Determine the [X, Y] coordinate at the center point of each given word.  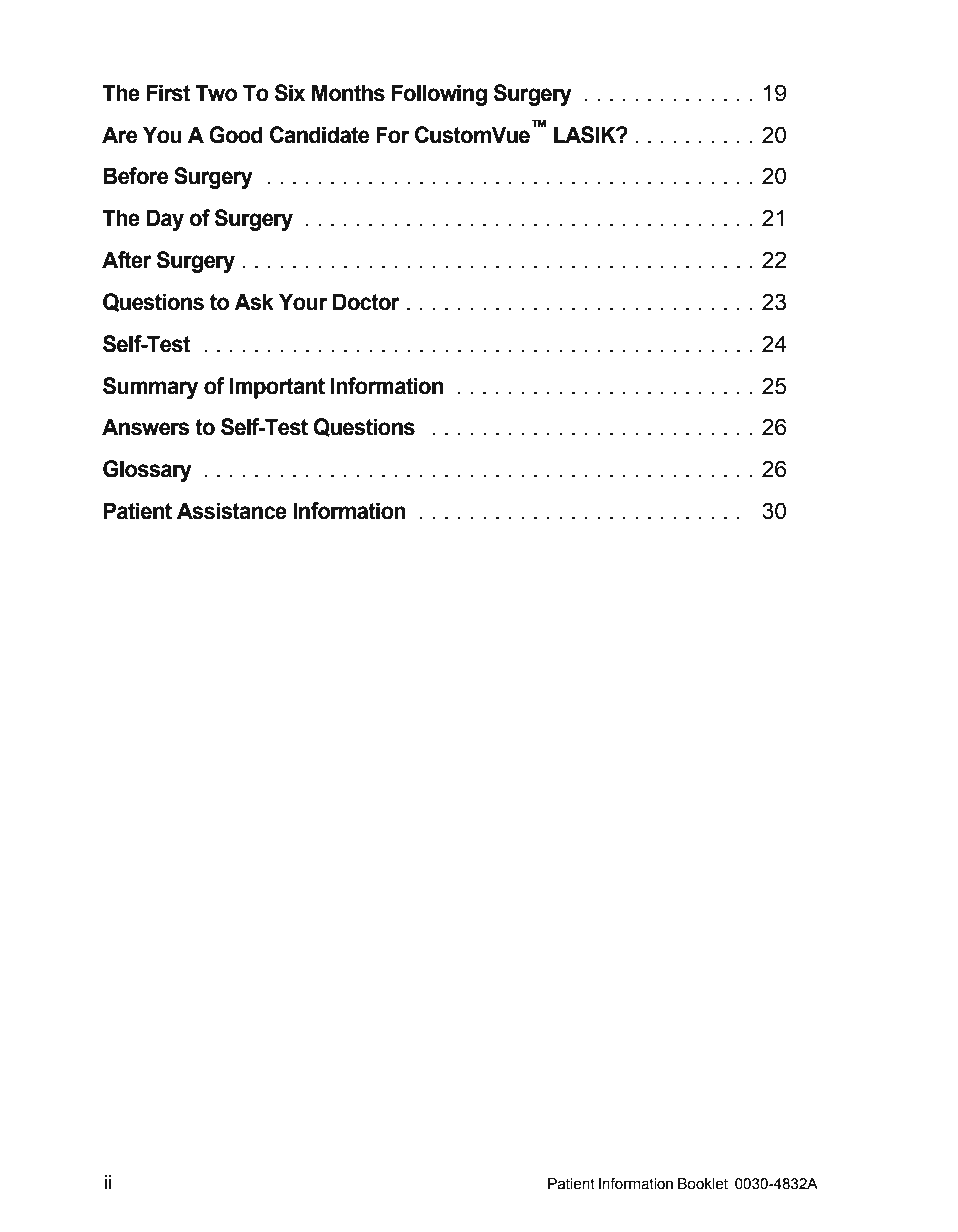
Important [277, 388]
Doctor [366, 302]
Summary [150, 388]
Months [348, 93]
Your [303, 302]
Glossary [147, 471]
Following [439, 95]
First [168, 93]
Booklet [703, 1184]
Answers [146, 427]
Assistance [232, 511]
